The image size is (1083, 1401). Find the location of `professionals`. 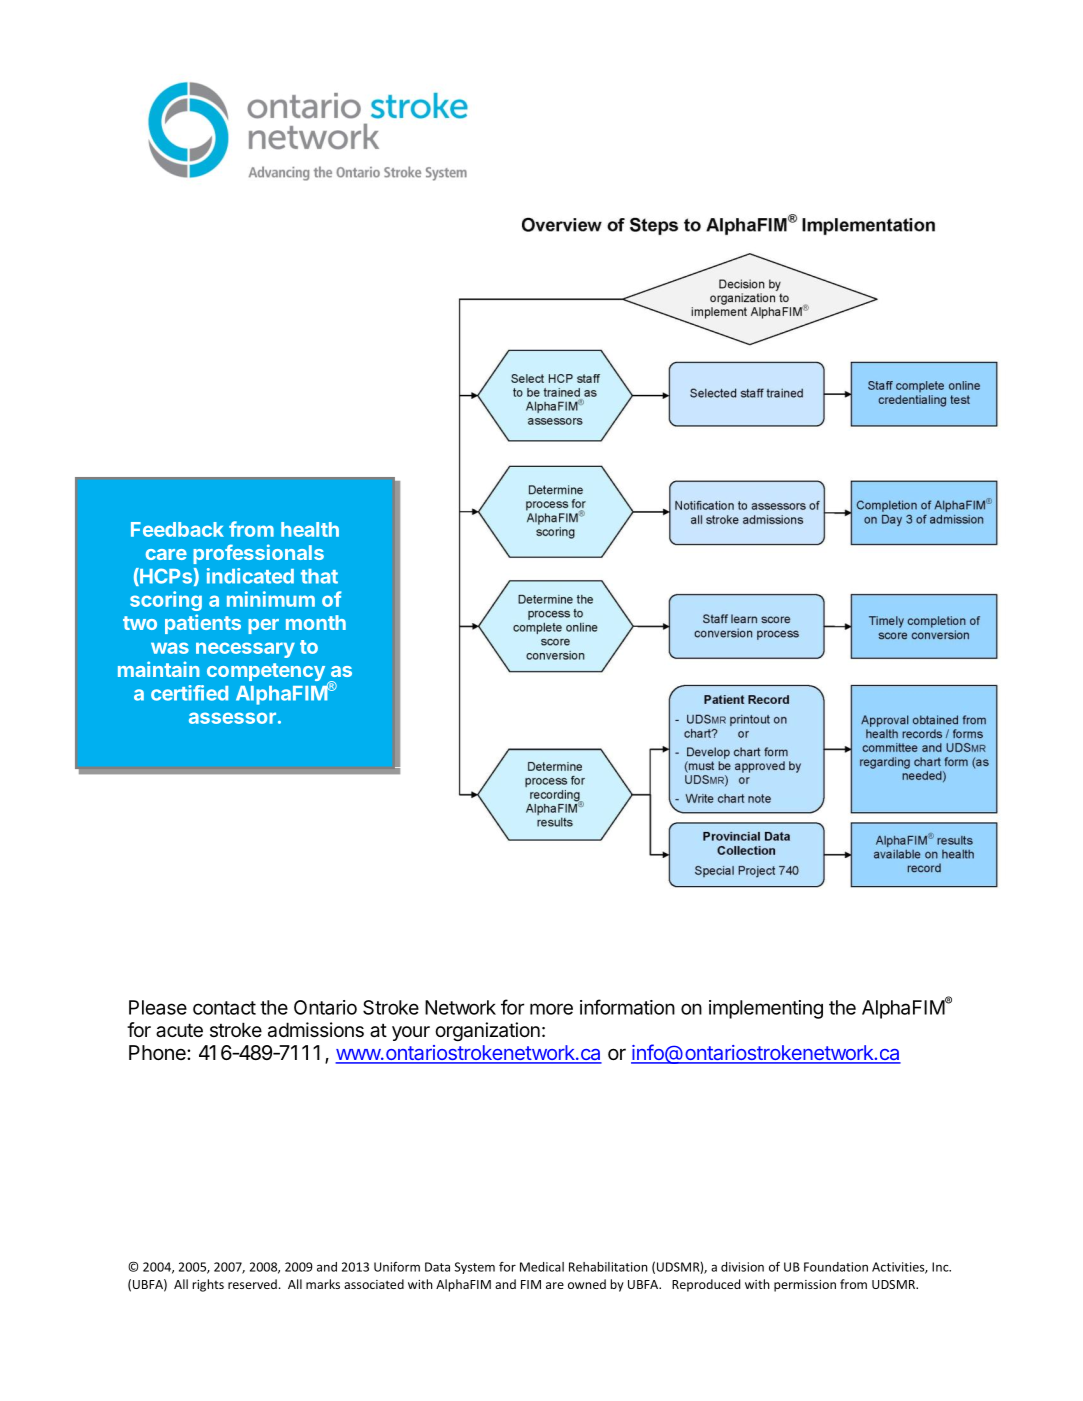

professionals is located at coordinates (258, 554).
